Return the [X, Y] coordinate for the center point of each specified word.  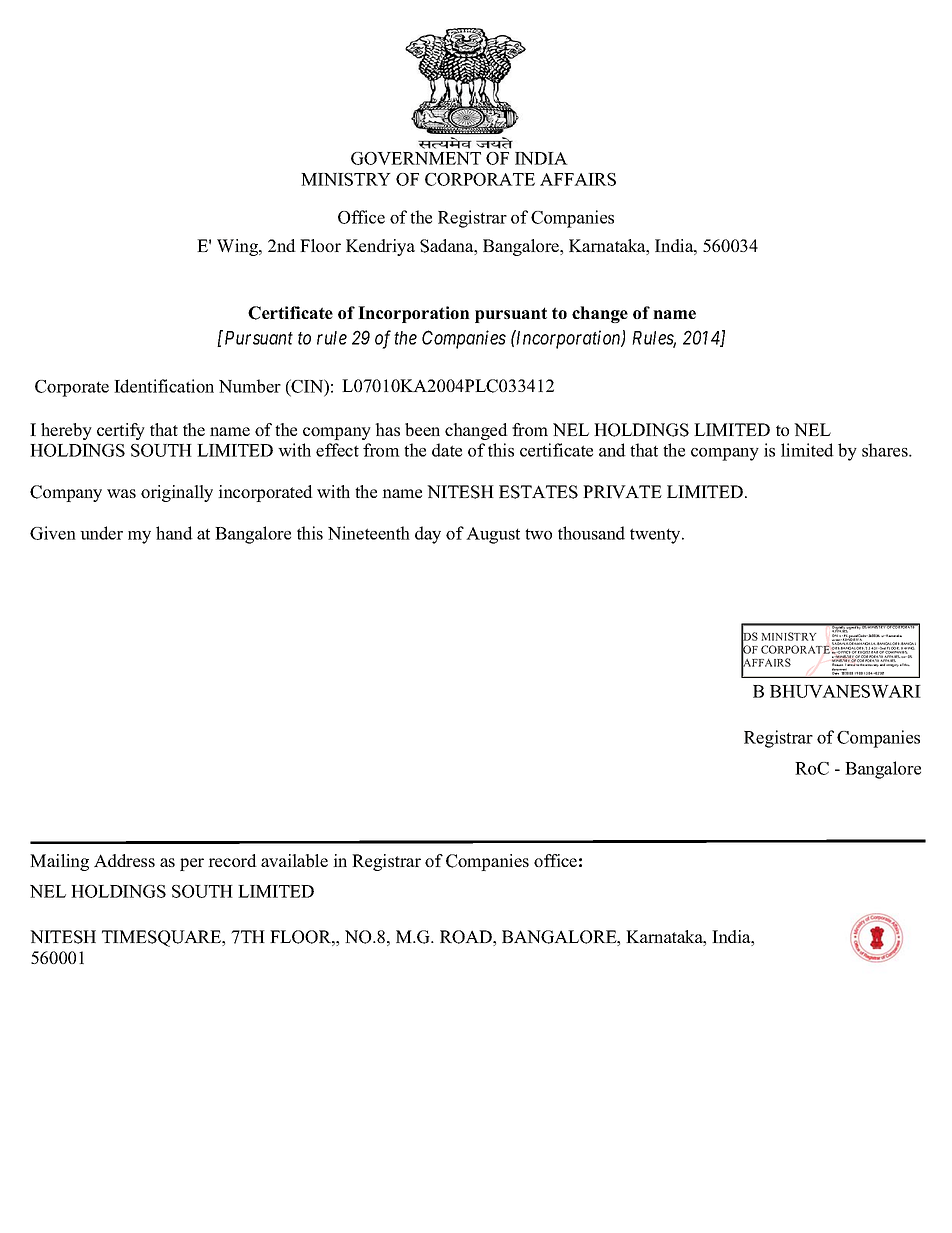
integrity [892, 664]
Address [124, 860]
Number [250, 386]
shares [886, 450]
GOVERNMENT [416, 158]
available [294, 860]
